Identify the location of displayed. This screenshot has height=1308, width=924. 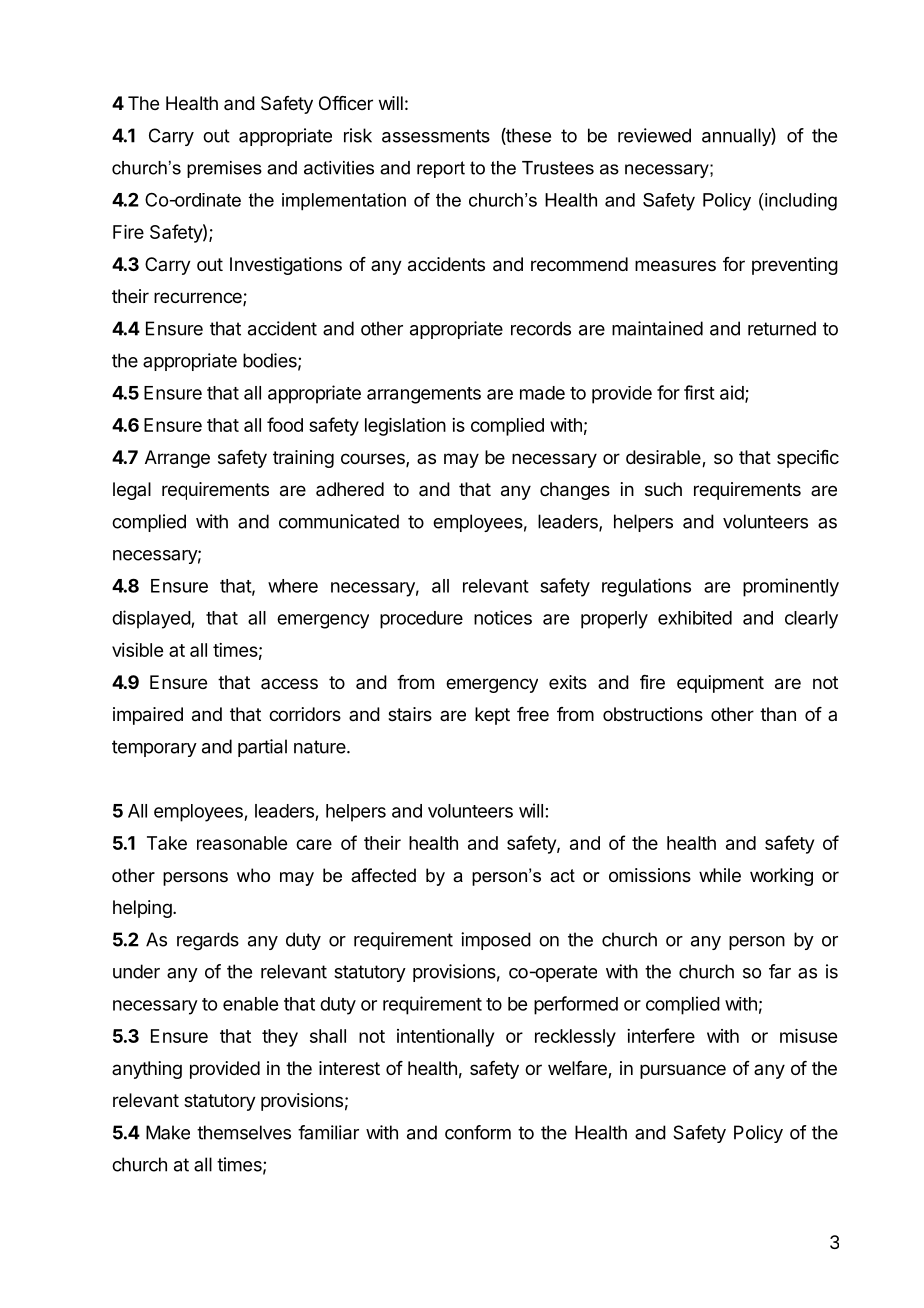
(152, 619).
